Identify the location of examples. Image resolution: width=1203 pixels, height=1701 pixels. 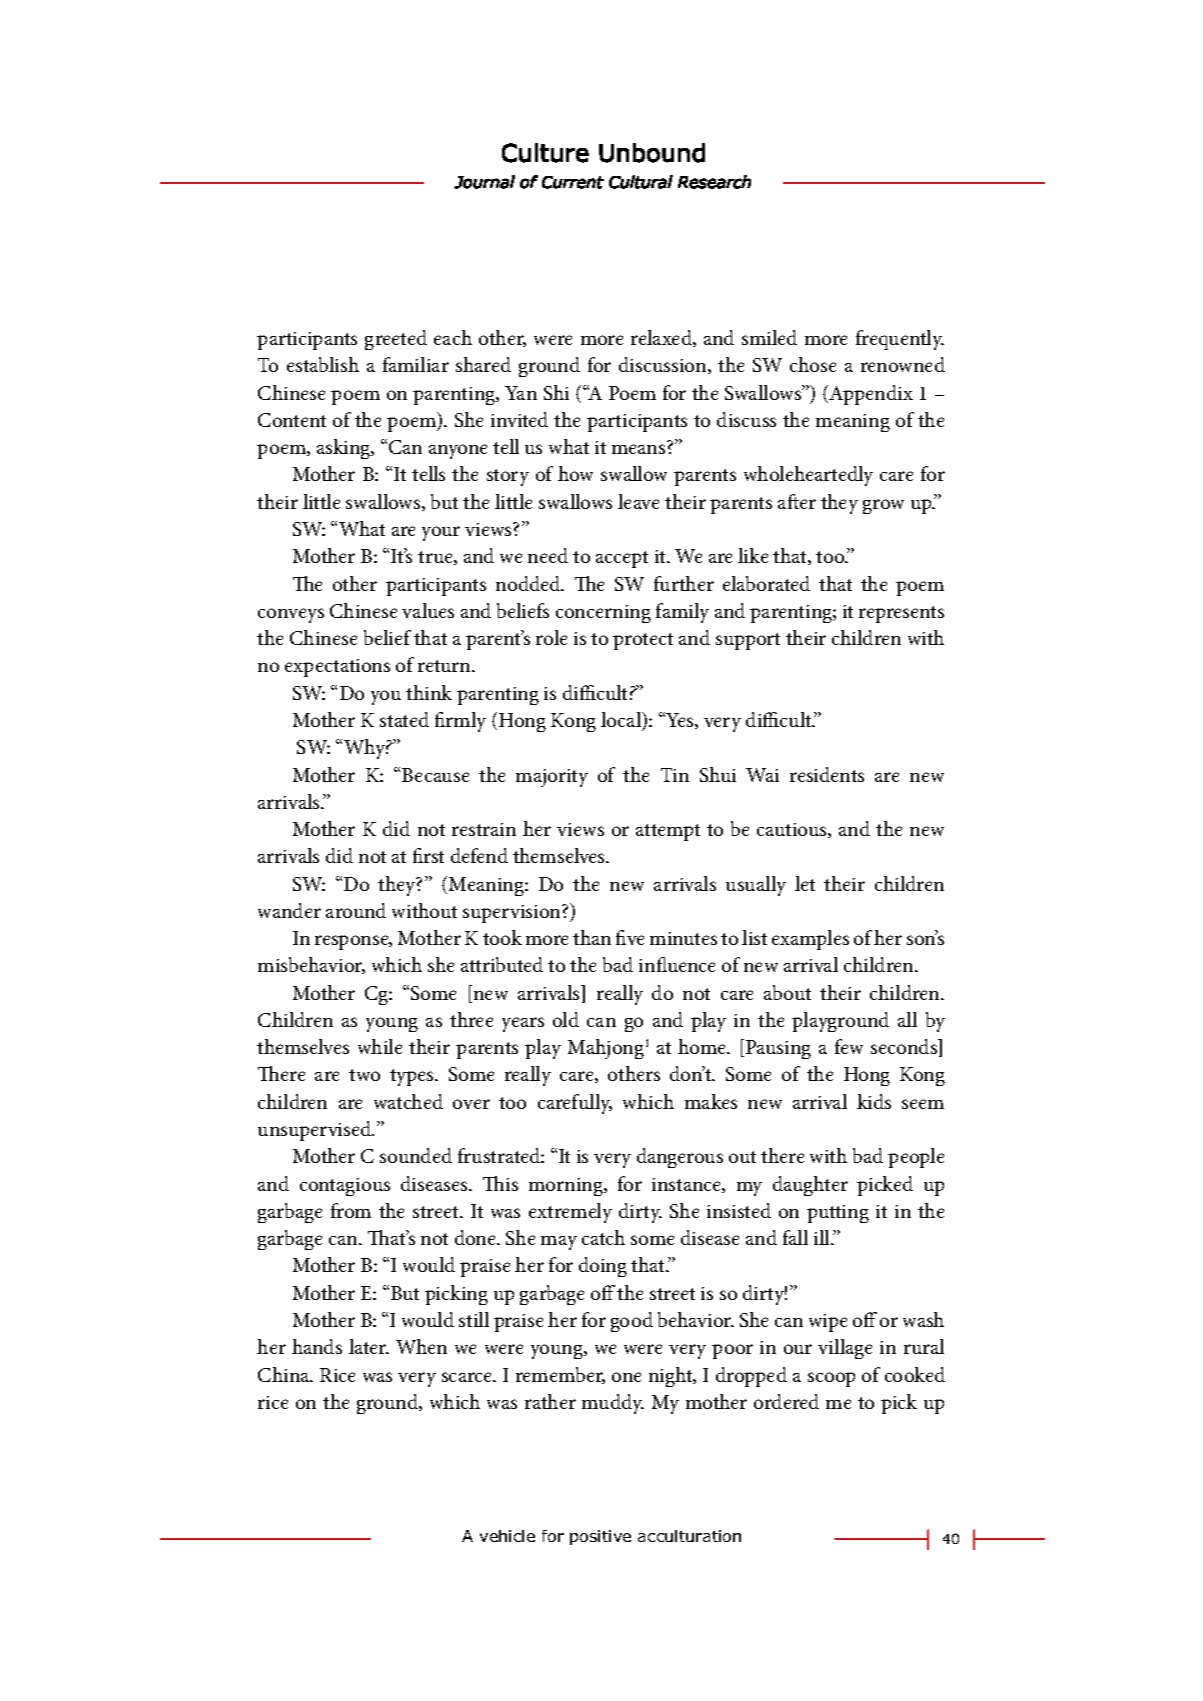
(810, 940).
